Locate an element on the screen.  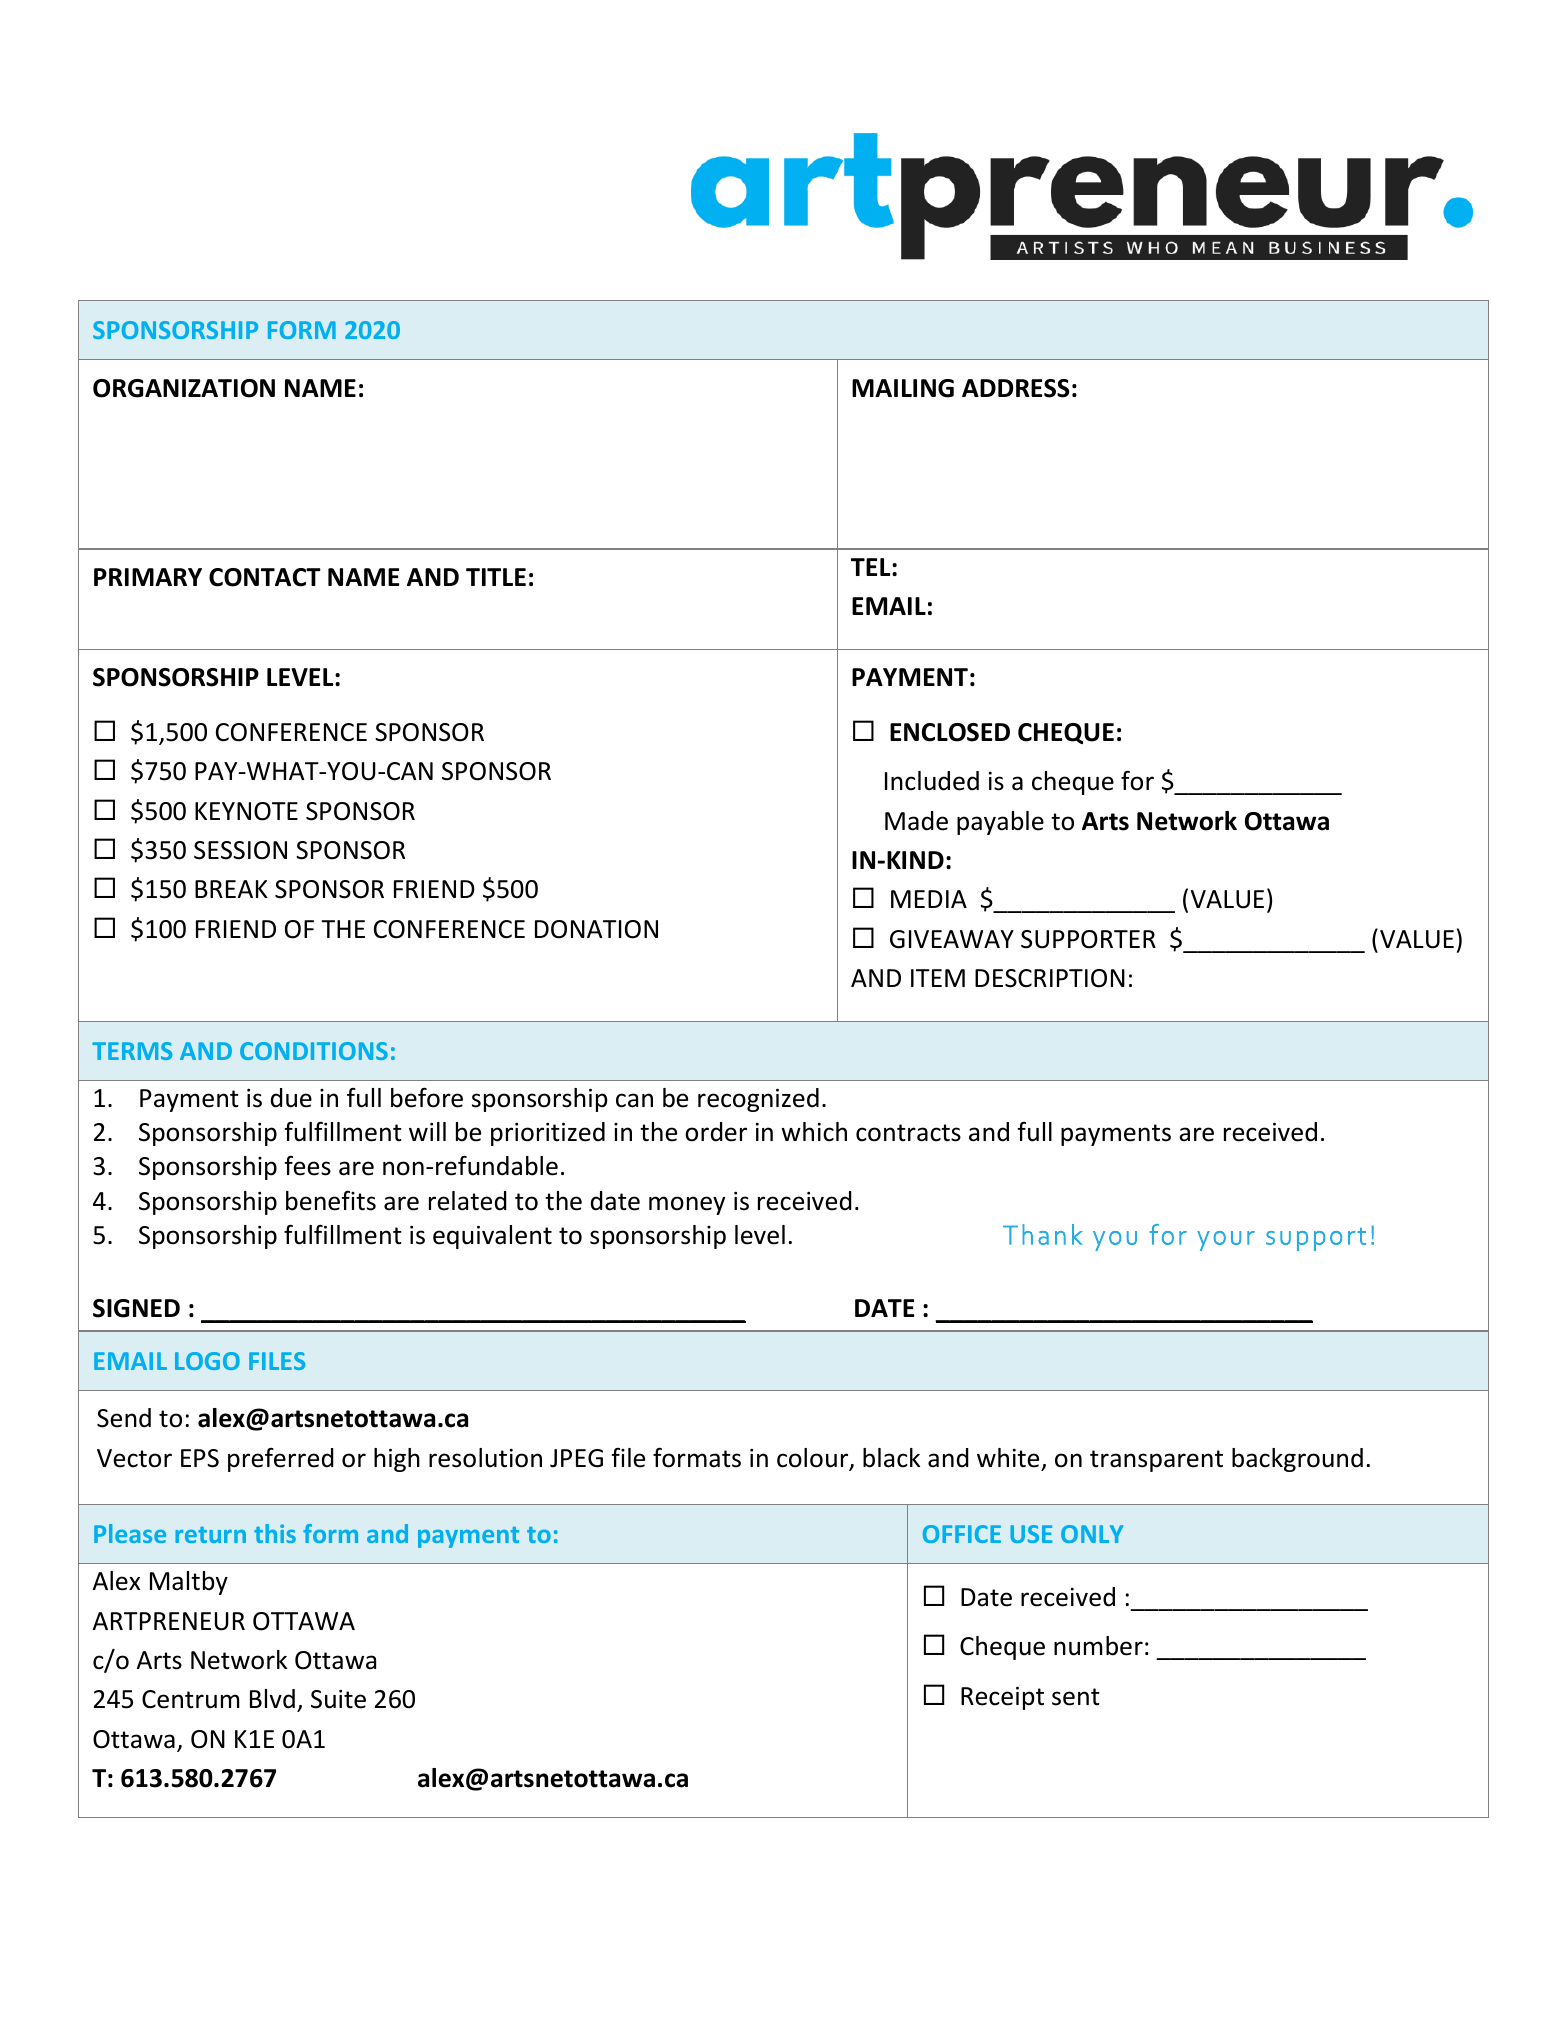
CONDITIONS is located at coordinates (314, 1051).
